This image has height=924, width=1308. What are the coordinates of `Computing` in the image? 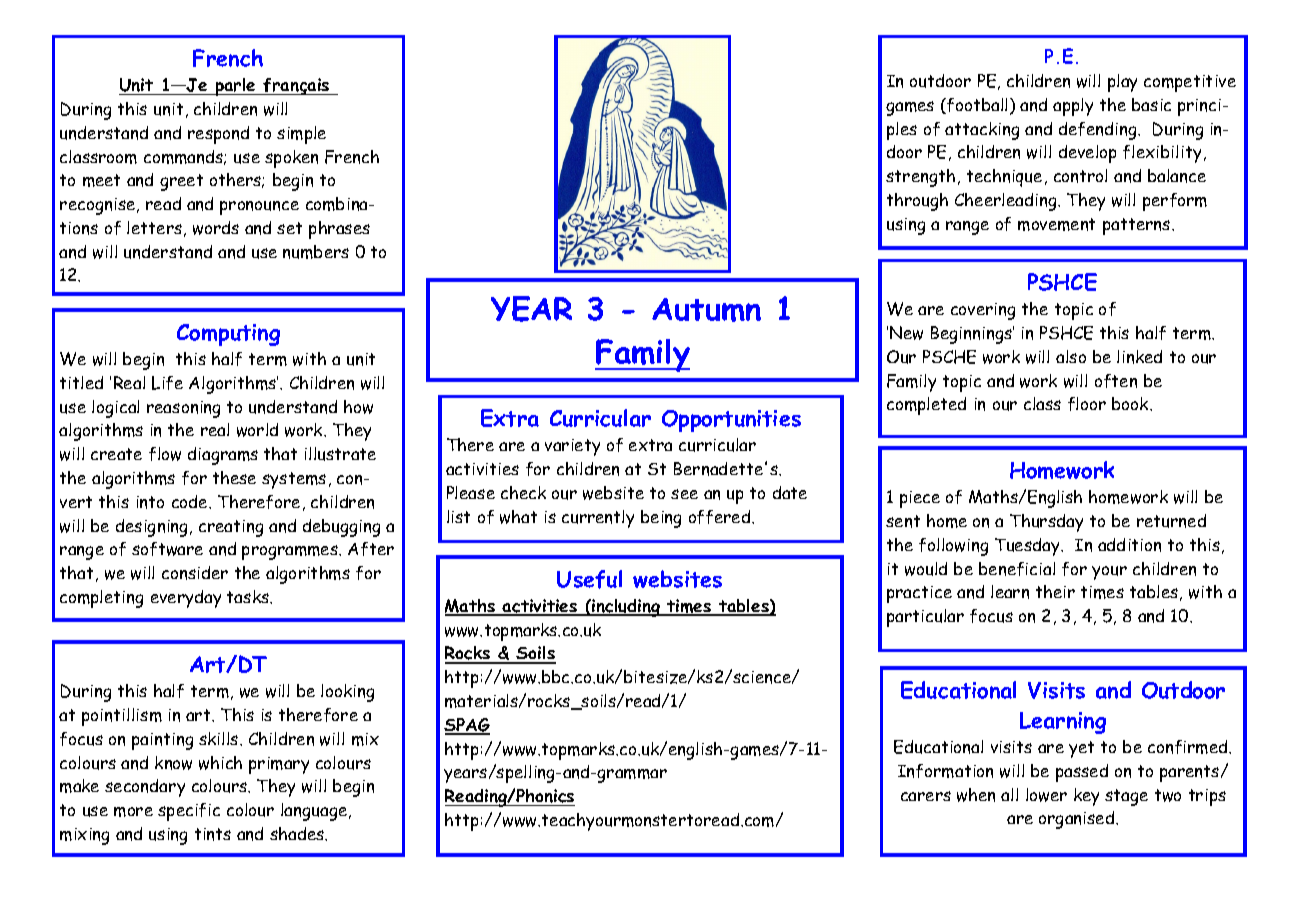 It's located at (228, 335).
